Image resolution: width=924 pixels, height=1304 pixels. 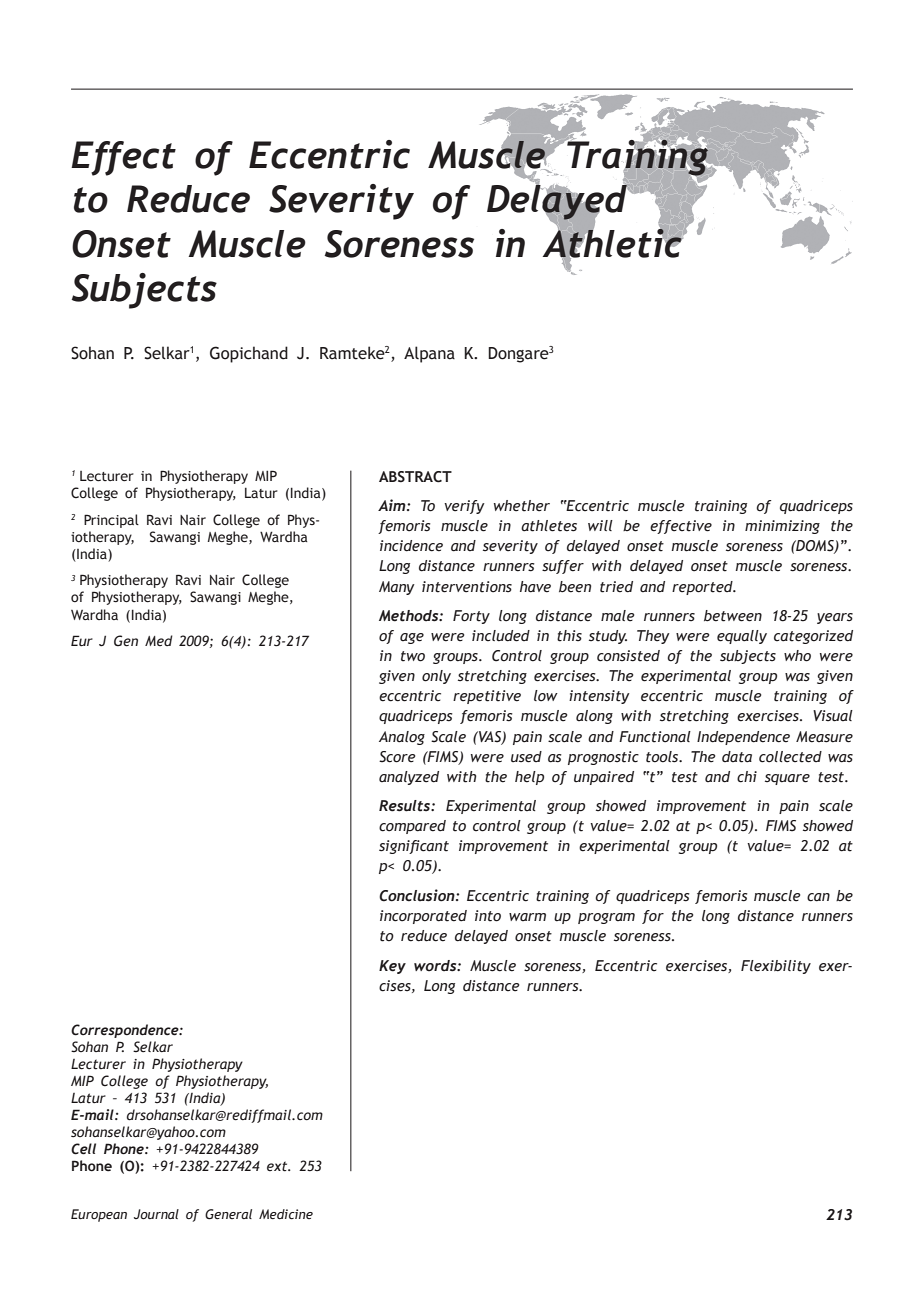 What do you see at coordinates (414, 847) in the screenshot?
I see `significant` at bounding box center [414, 847].
